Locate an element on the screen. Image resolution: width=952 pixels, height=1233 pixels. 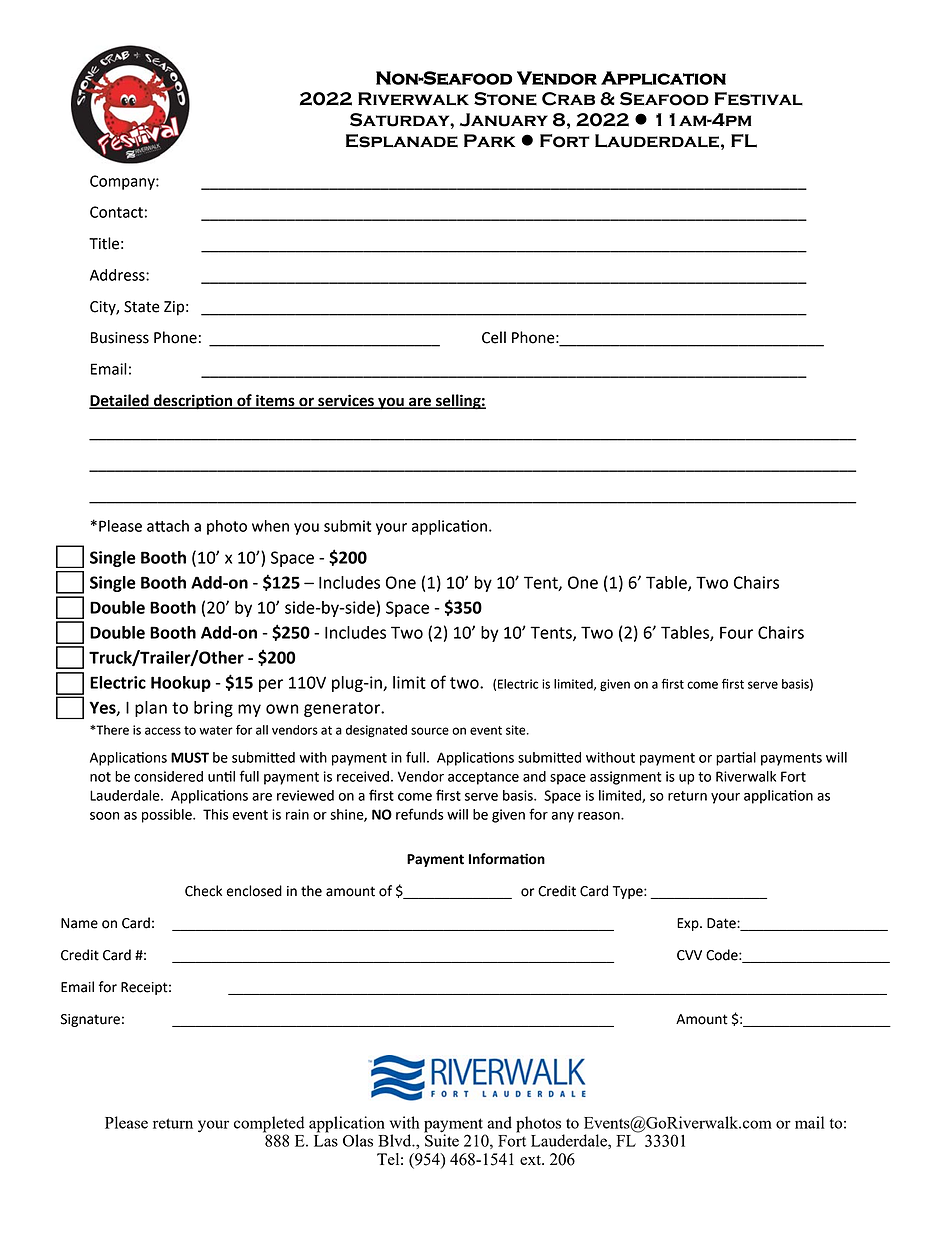
Four is located at coordinates (736, 632).
